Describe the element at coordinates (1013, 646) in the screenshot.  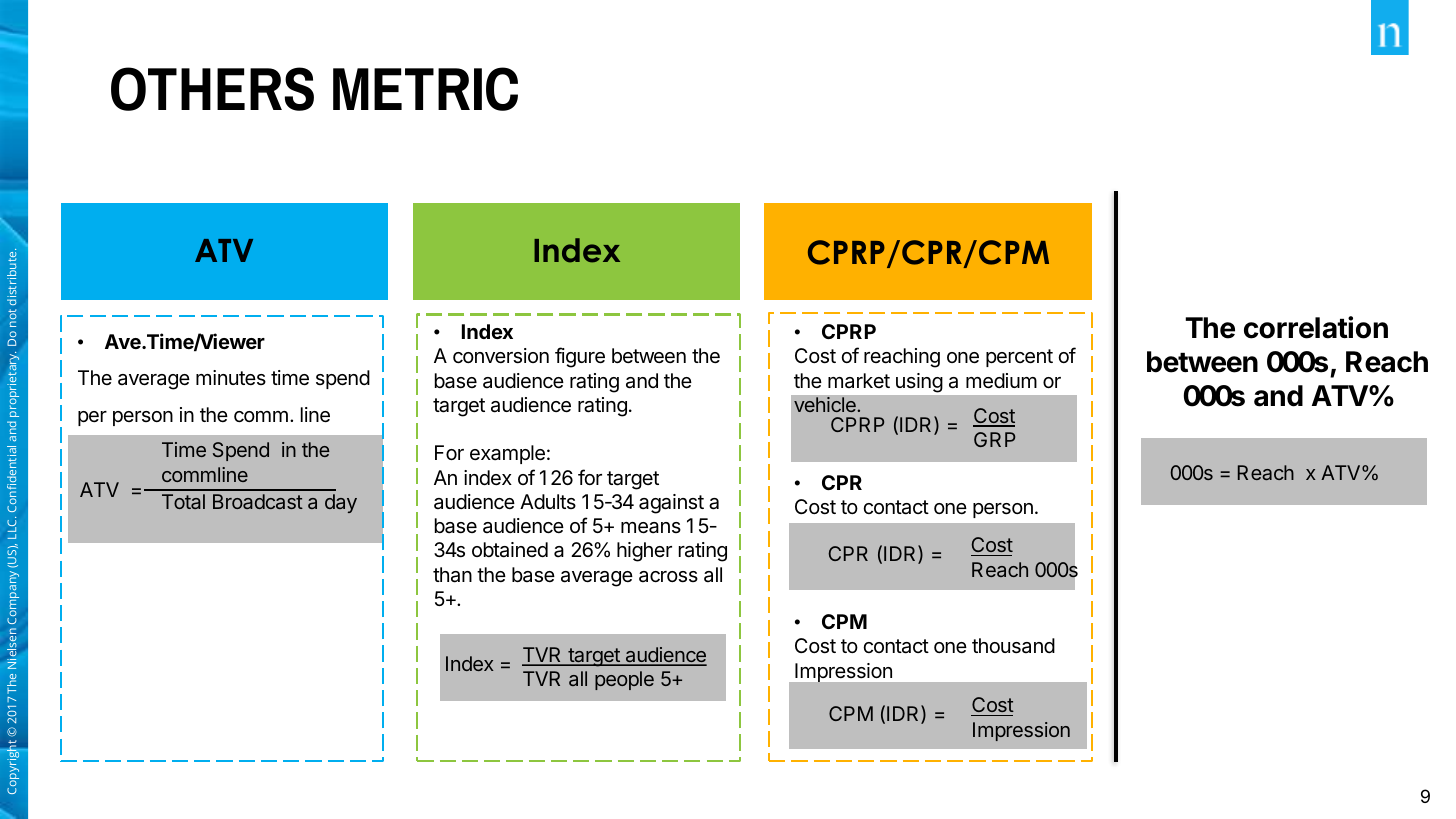
I see `thousand` at that location.
